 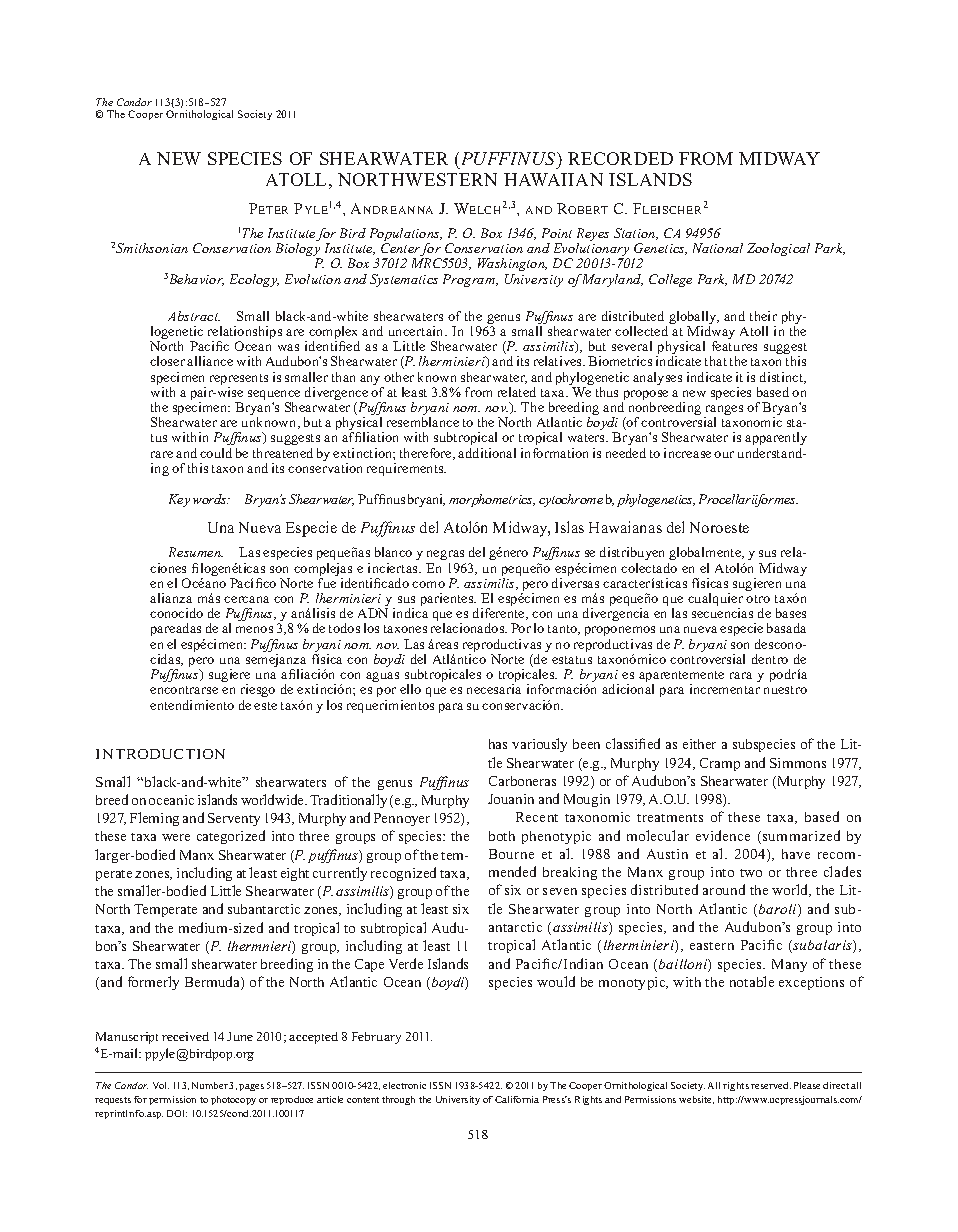 I want to click on additional, so click(x=487, y=453).
